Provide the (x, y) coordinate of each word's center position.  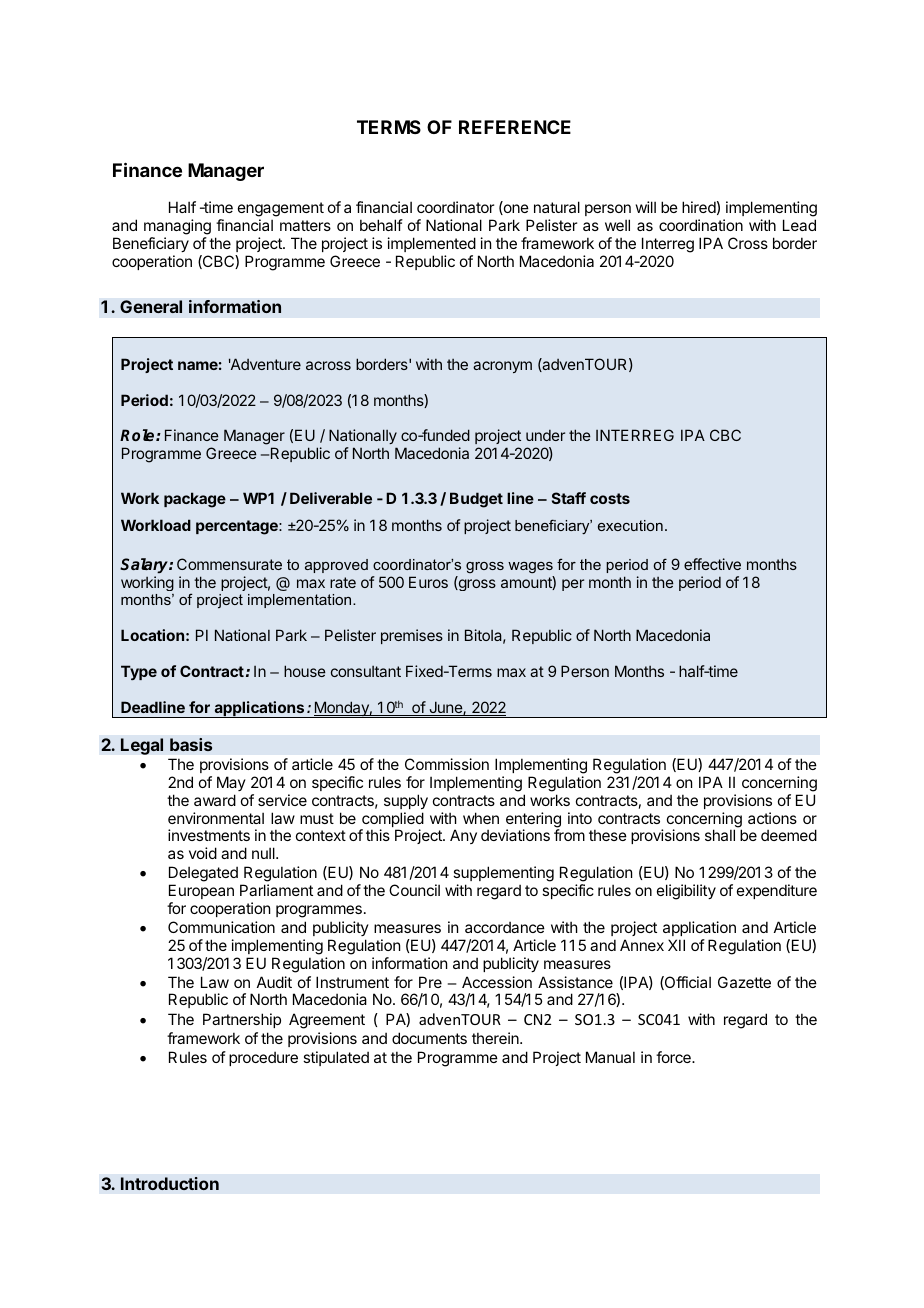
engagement (281, 211)
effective (712, 564)
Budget (476, 500)
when (481, 818)
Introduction (170, 1183)
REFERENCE (515, 127)
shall (720, 835)
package (195, 500)
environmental (216, 818)
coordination (701, 225)
